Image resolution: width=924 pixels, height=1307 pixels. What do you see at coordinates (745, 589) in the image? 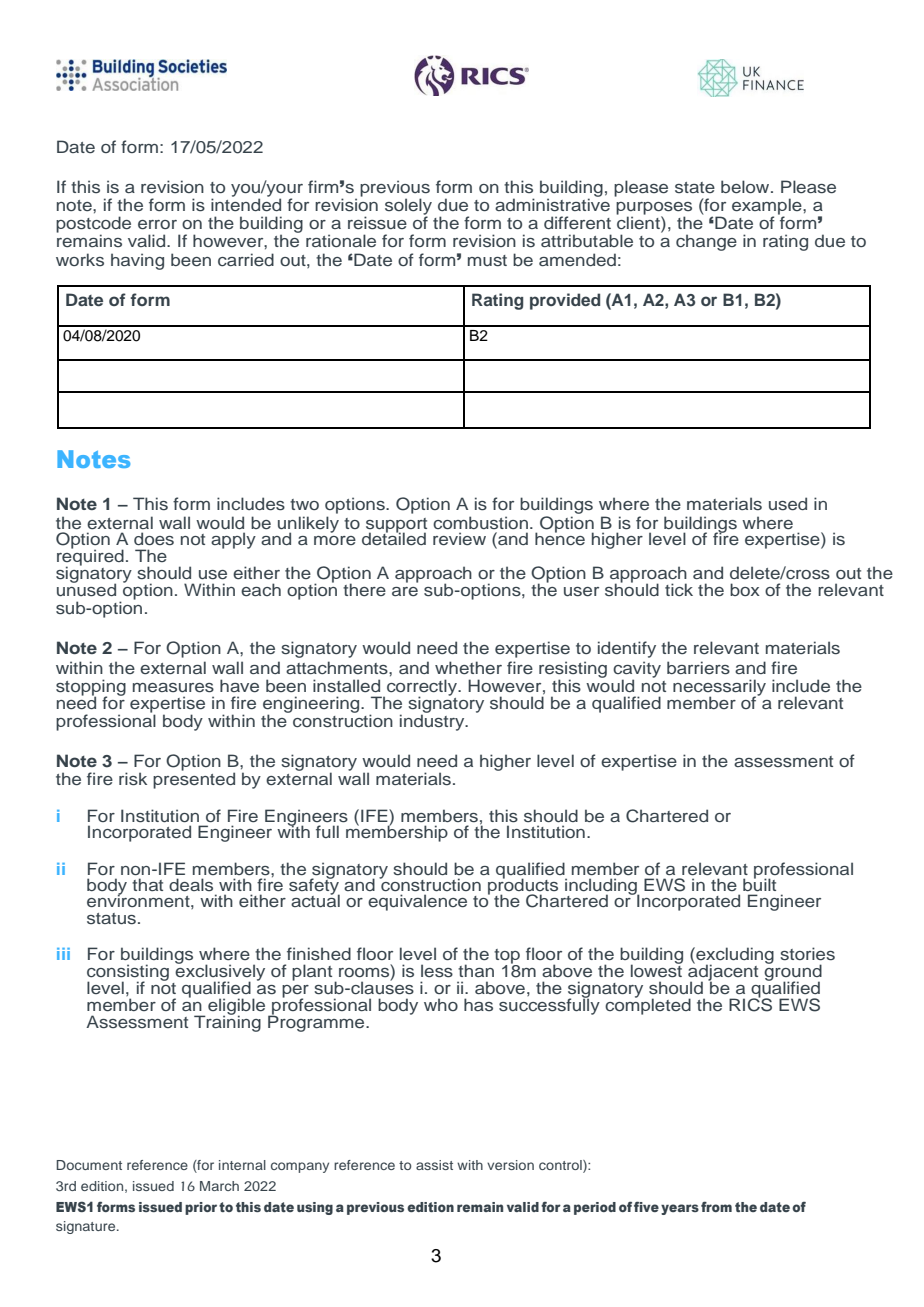
I see `box` at bounding box center [745, 589].
